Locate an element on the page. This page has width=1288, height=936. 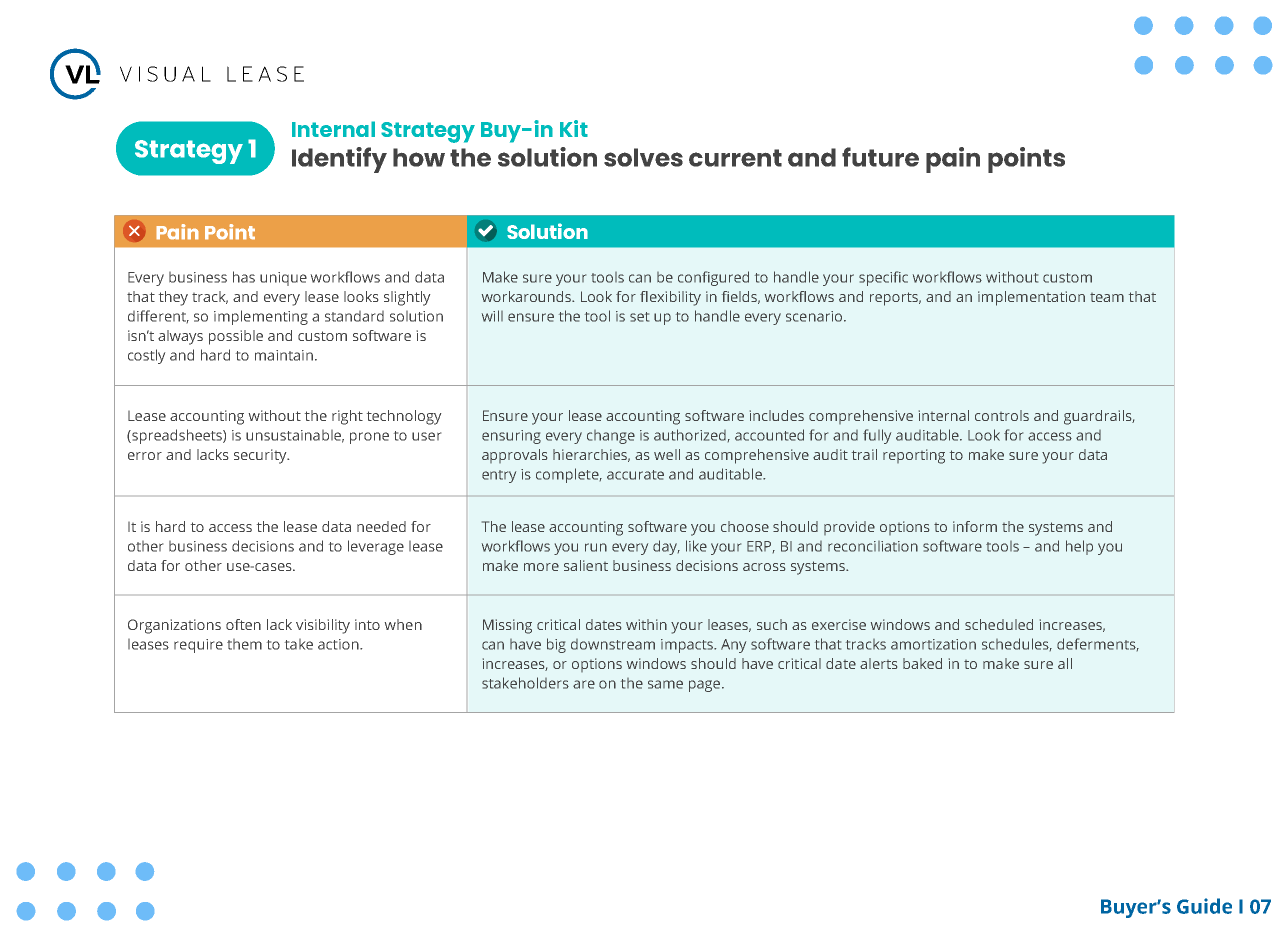
Identify is located at coordinates (339, 160).
